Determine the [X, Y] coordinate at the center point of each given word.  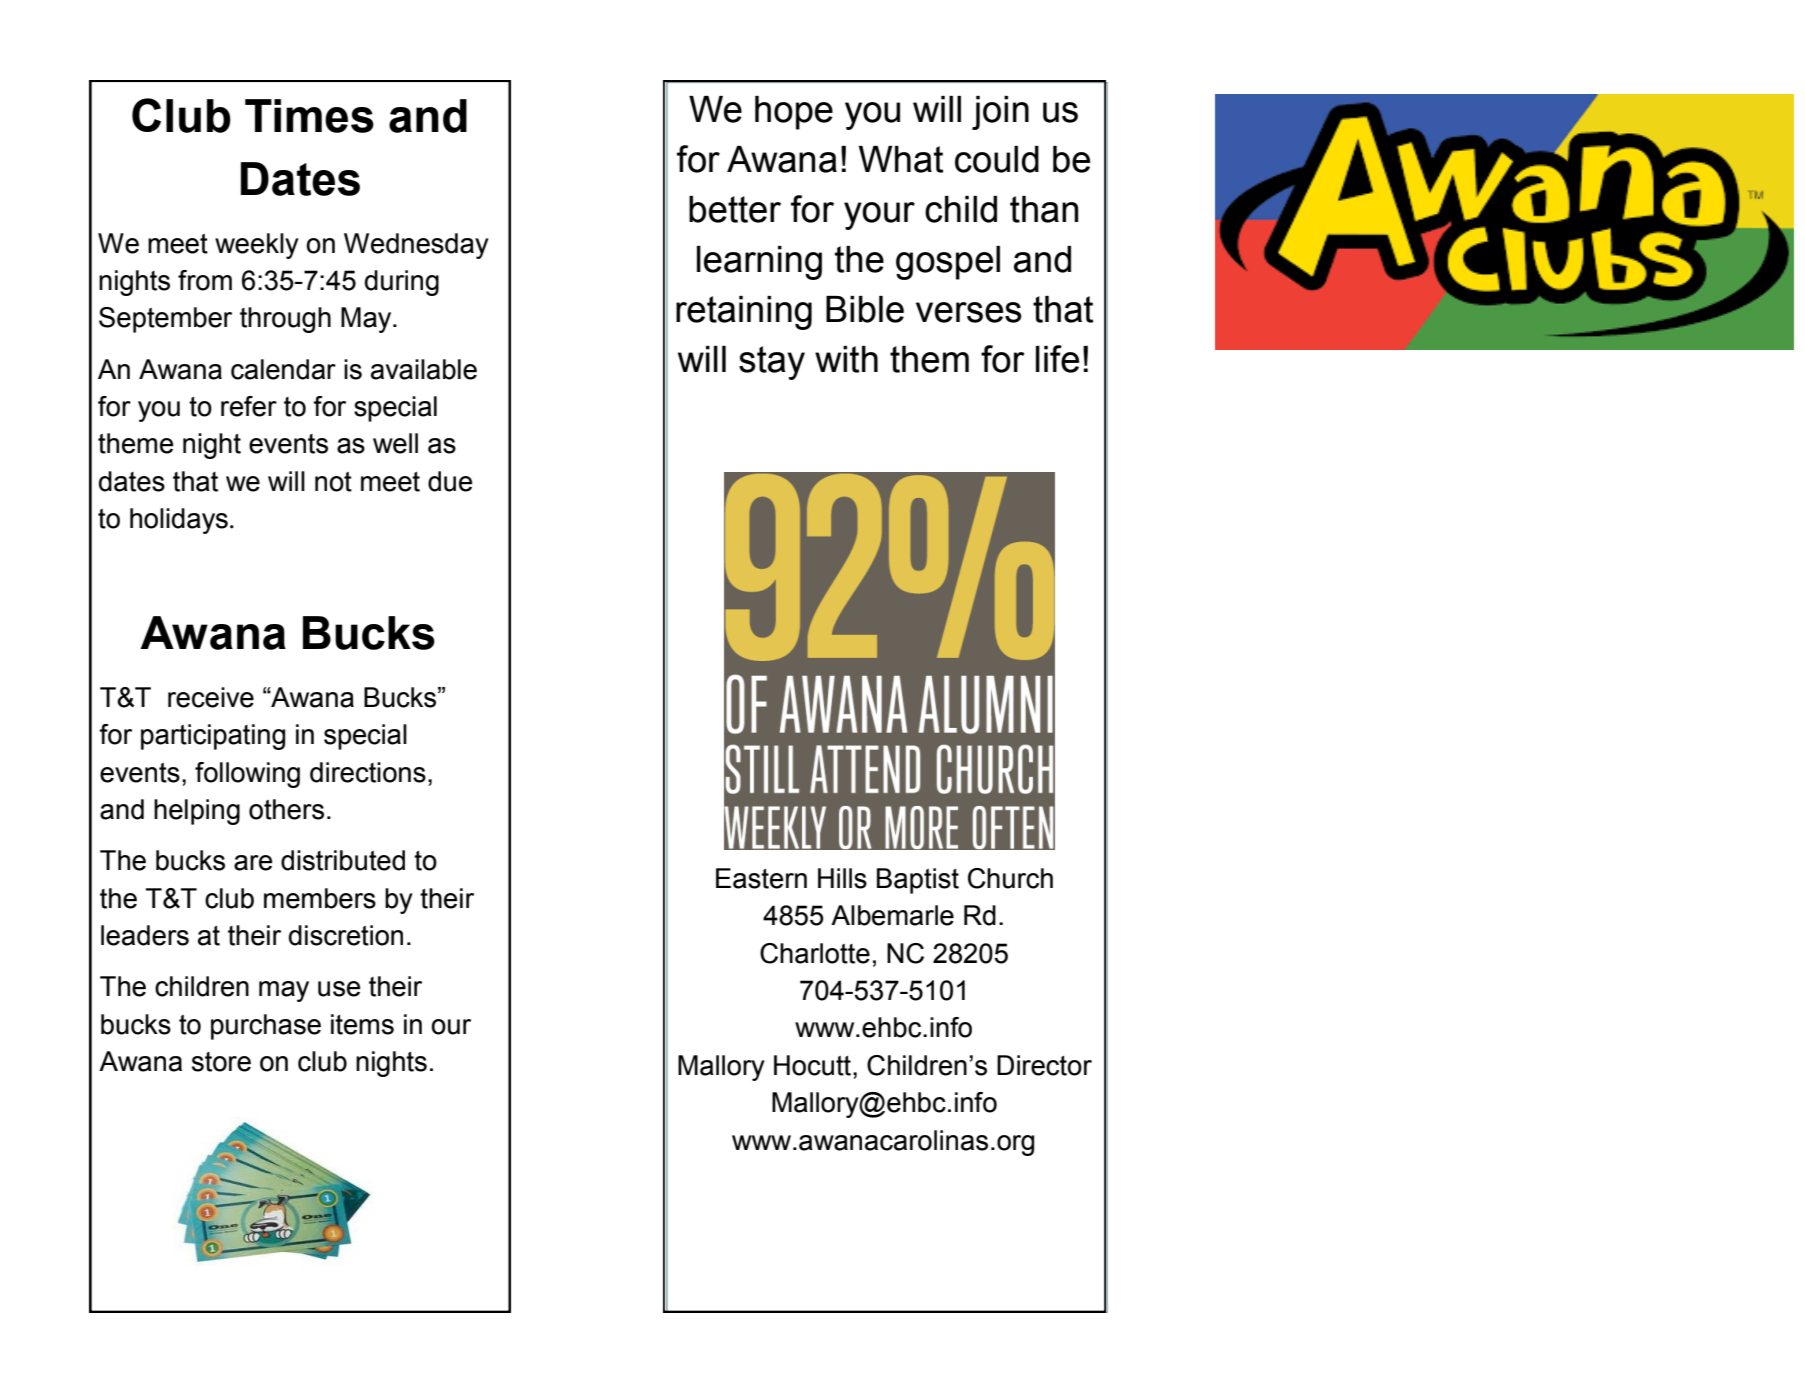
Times [309, 116]
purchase [266, 1027]
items [362, 1024]
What [901, 159]
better [735, 209]
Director [1044, 1065]
